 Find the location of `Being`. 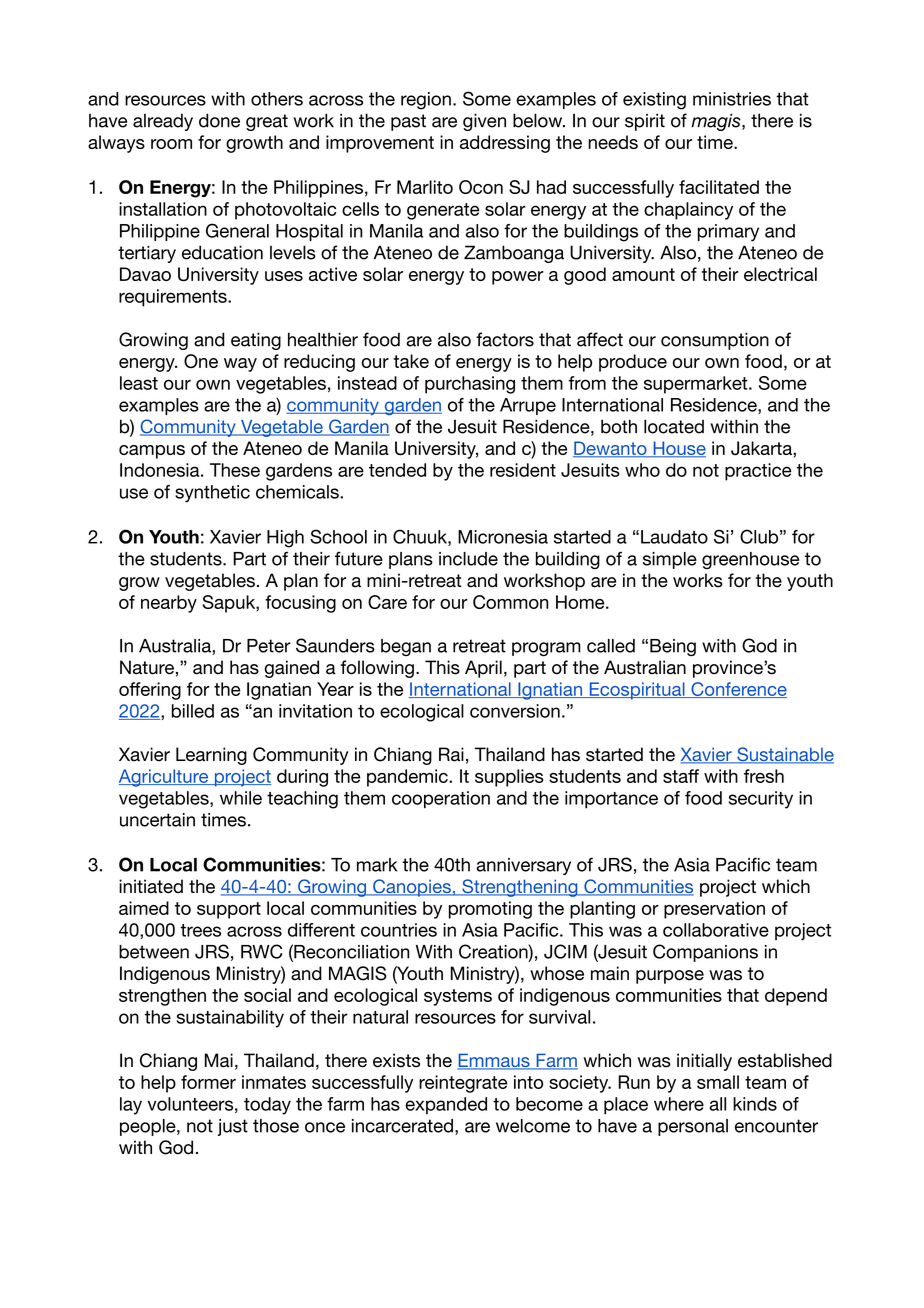

Being is located at coordinates (673, 647).
